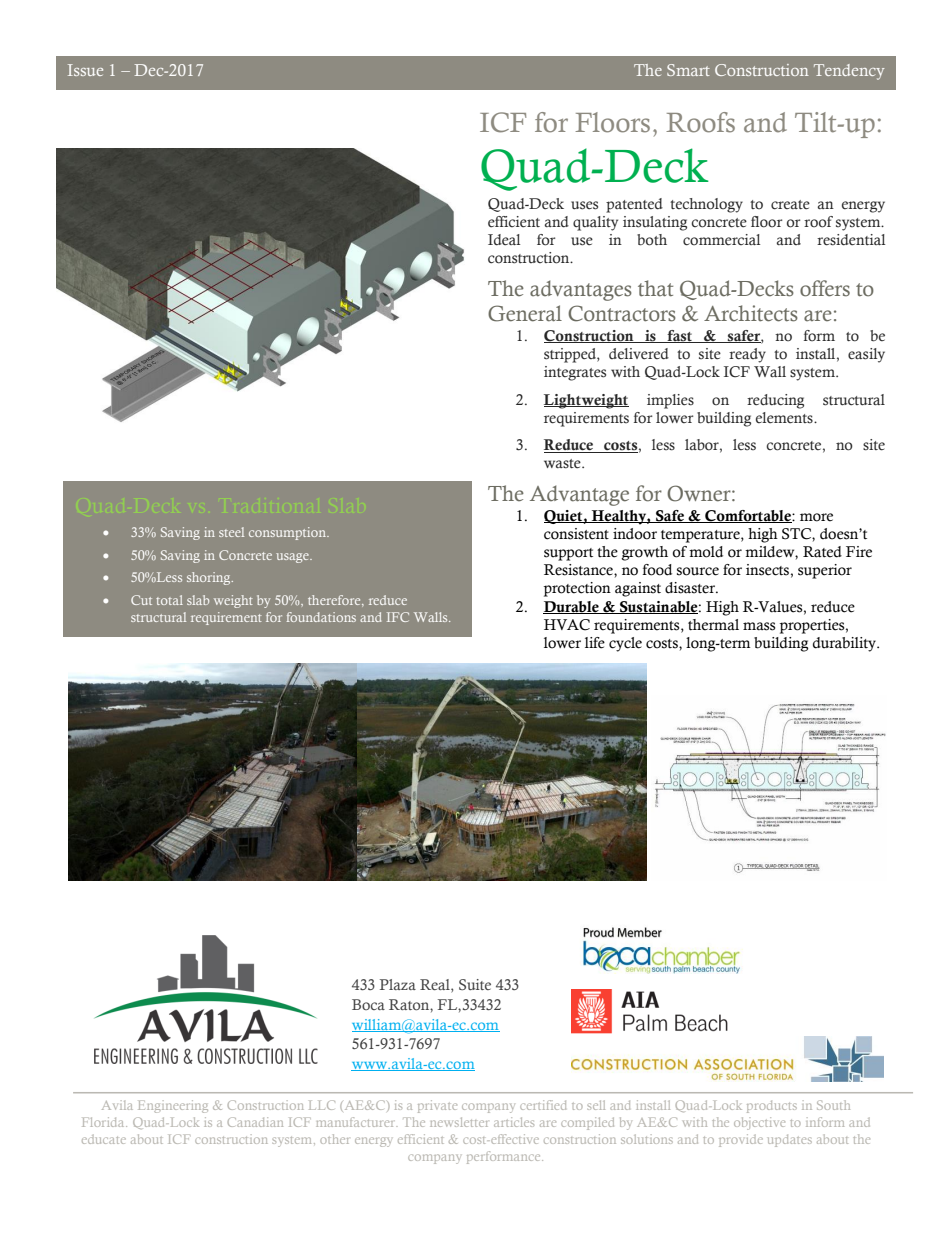 This page has height=1233, width=952. Describe the element at coordinates (173, 1106) in the page. I see `Engineering` at that location.
